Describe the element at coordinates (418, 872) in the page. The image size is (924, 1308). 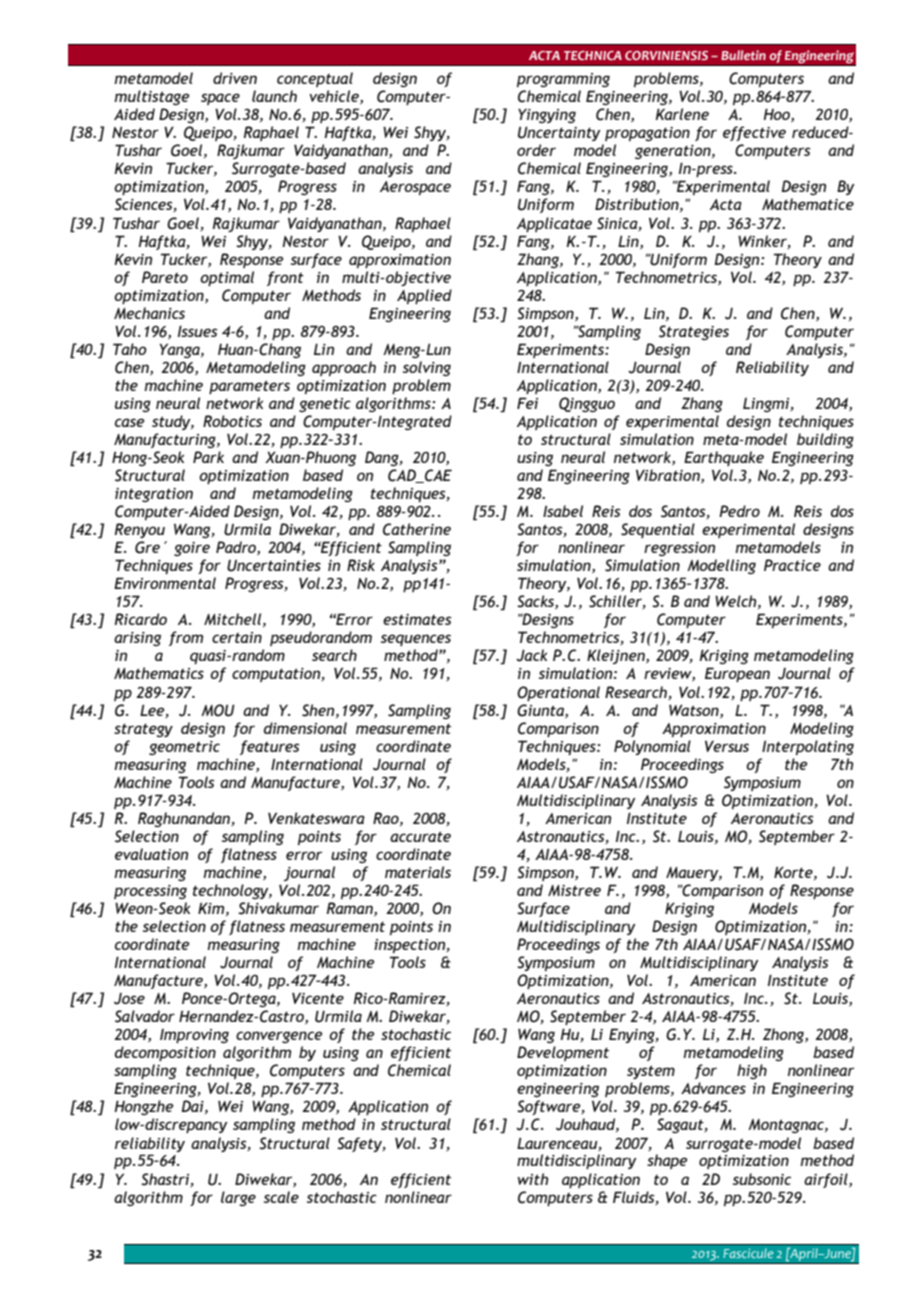
I see `materials` at that location.
